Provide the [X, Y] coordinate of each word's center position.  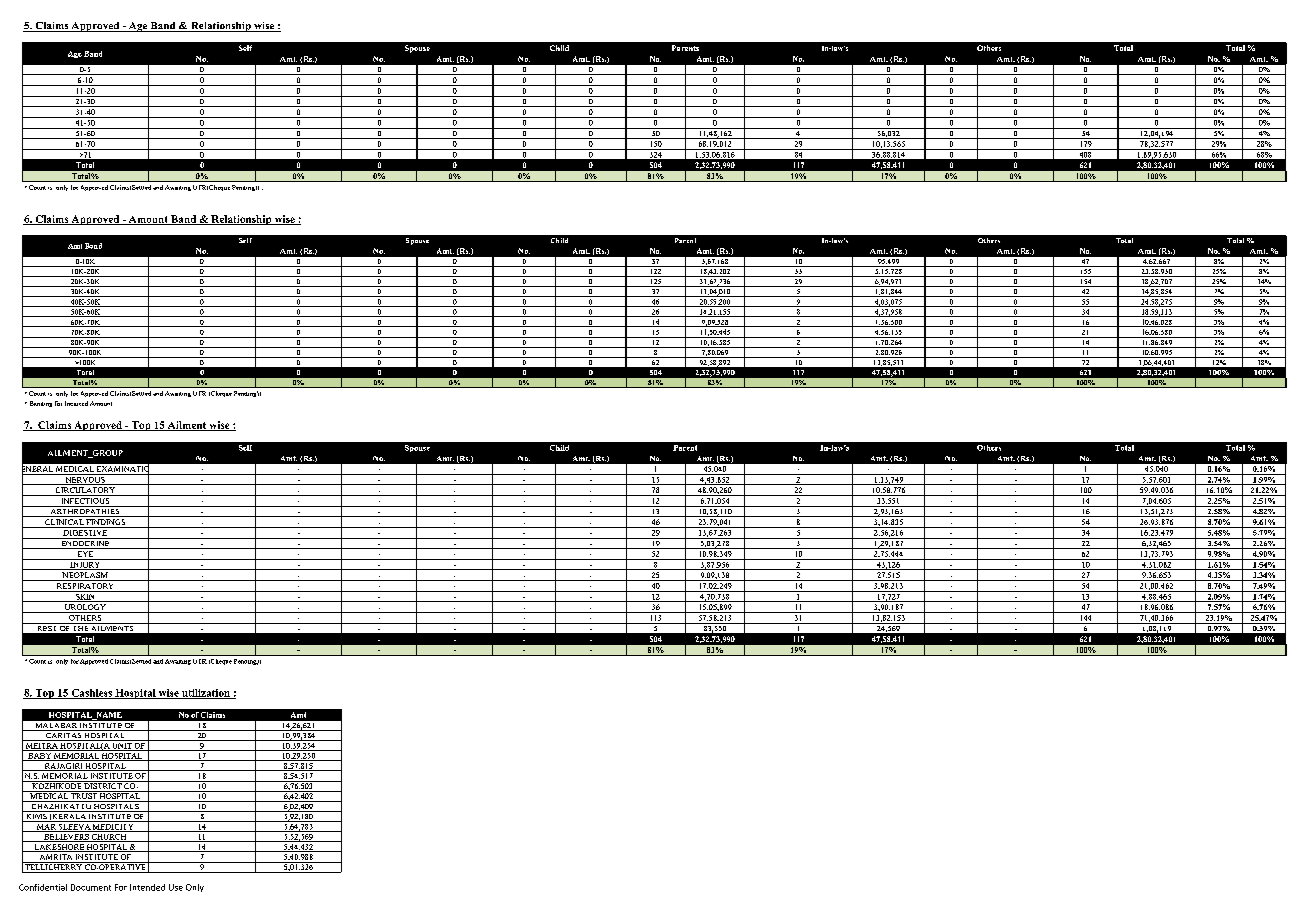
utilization [206, 694]
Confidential [43, 887]
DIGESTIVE [85, 531]
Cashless [91, 694]
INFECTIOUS [85, 499]
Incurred [76, 403]
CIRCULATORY [85, 491]
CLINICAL [64, 523]
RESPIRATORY [85, 584]
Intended [147, 887]
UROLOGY [85, 608]
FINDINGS [106, 523]
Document [91, 887]
